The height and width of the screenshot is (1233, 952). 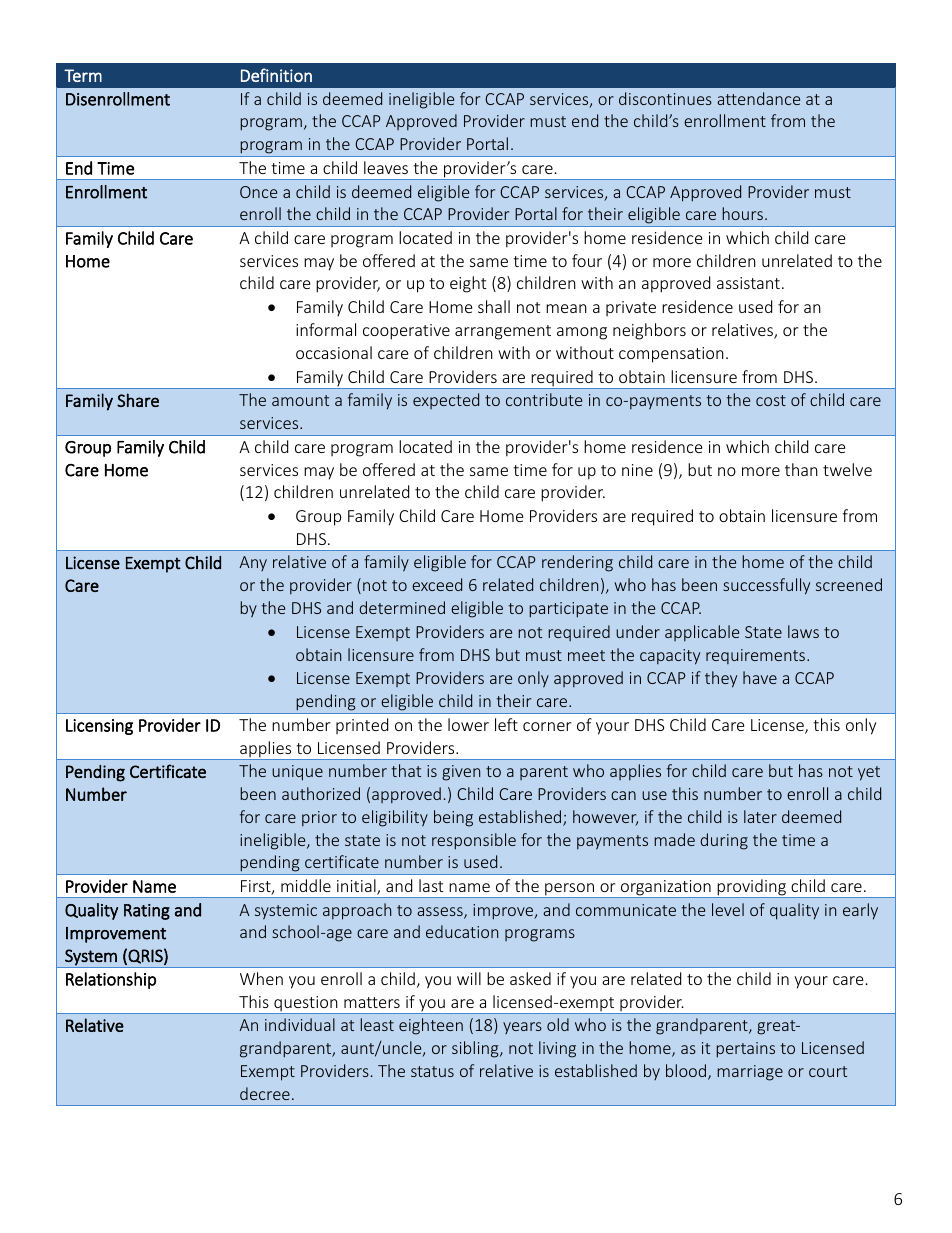 What do you see at coordinates (760, 677) in the screenshot?
I see `have` at bounding box center [760, 677].
